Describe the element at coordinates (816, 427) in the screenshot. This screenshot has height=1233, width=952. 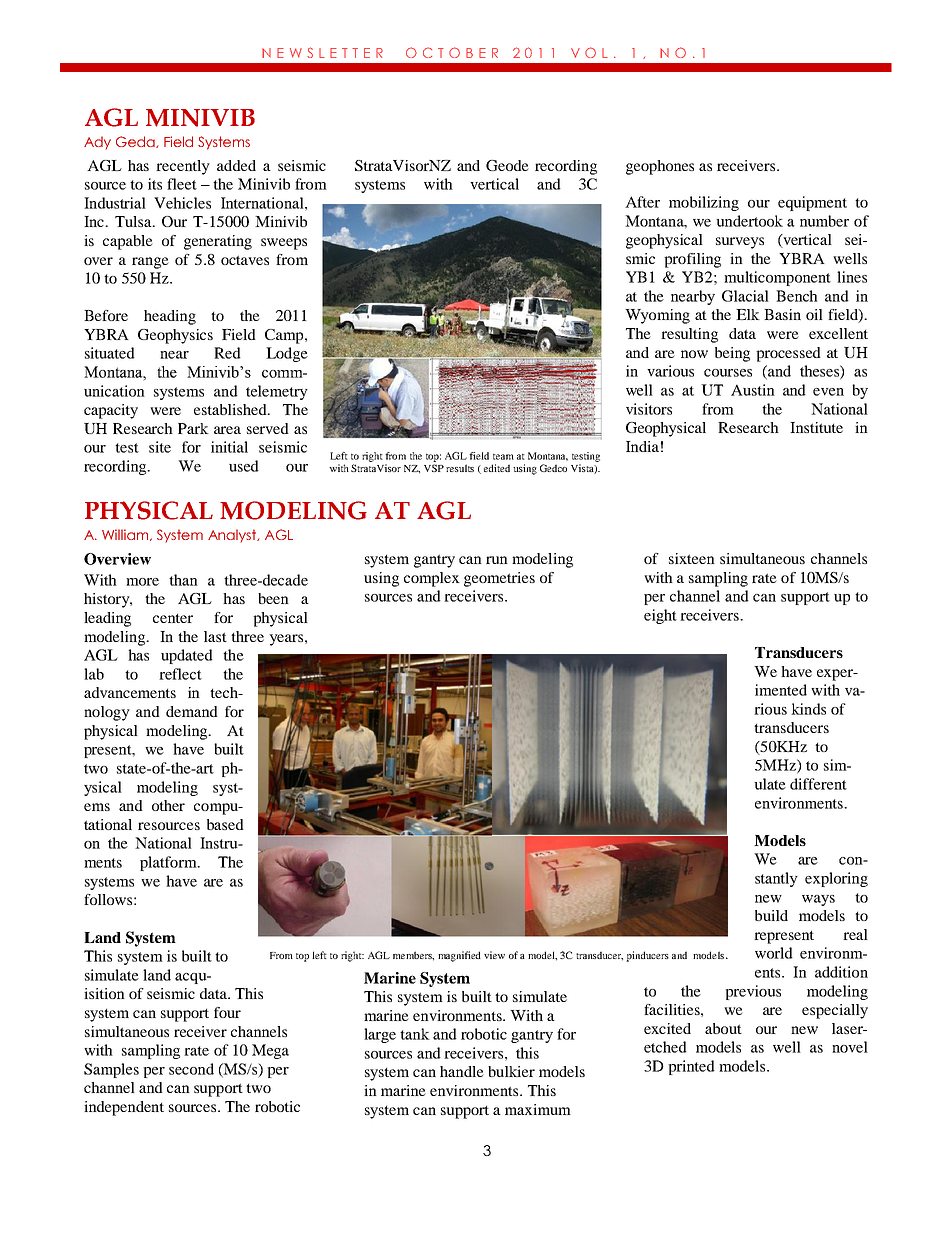
I see `Institute` at that location.
